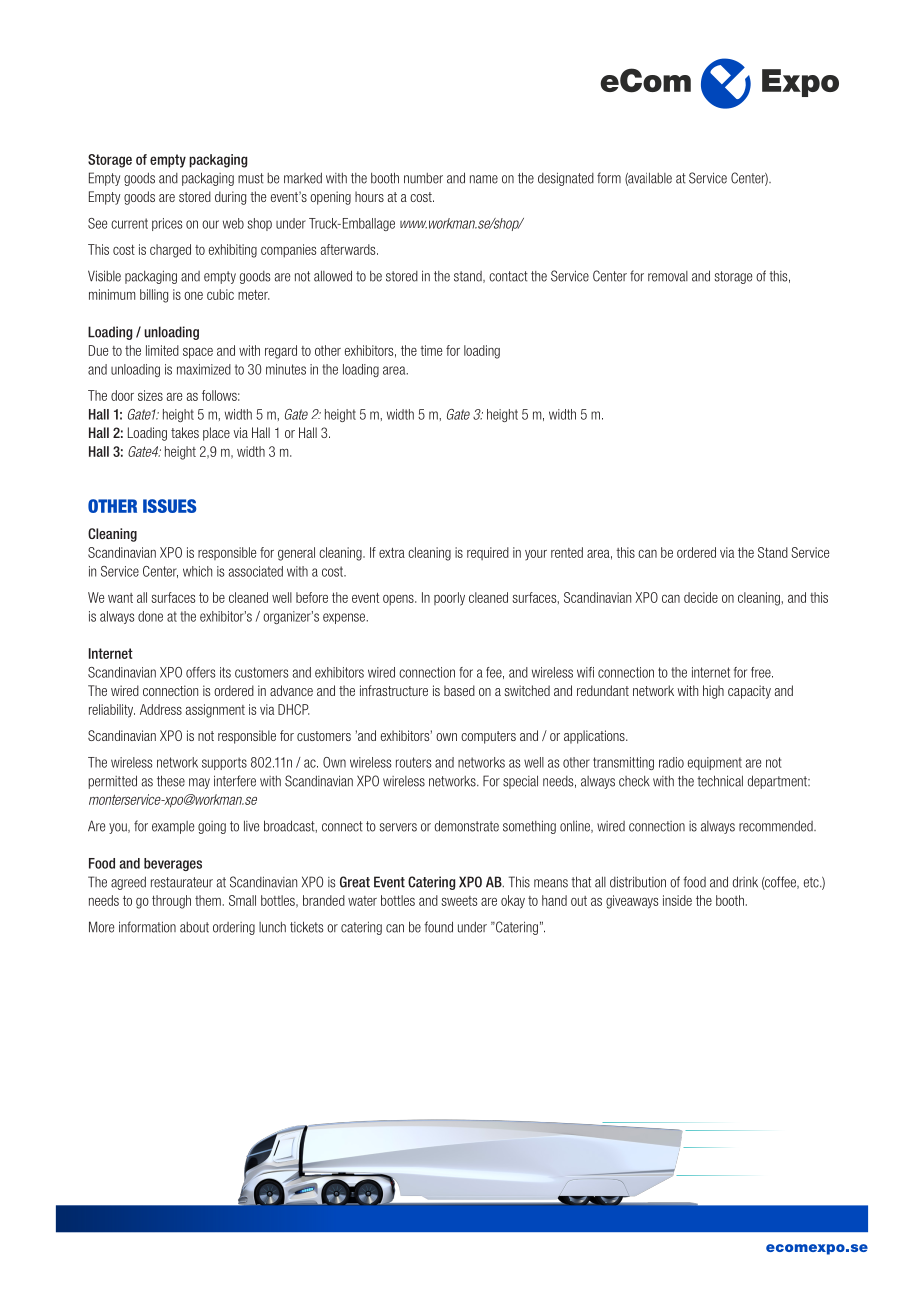  What do you see at coordinates (668, 276) in the screenshot?
I see `removal` at bounding box center [668, 276].
